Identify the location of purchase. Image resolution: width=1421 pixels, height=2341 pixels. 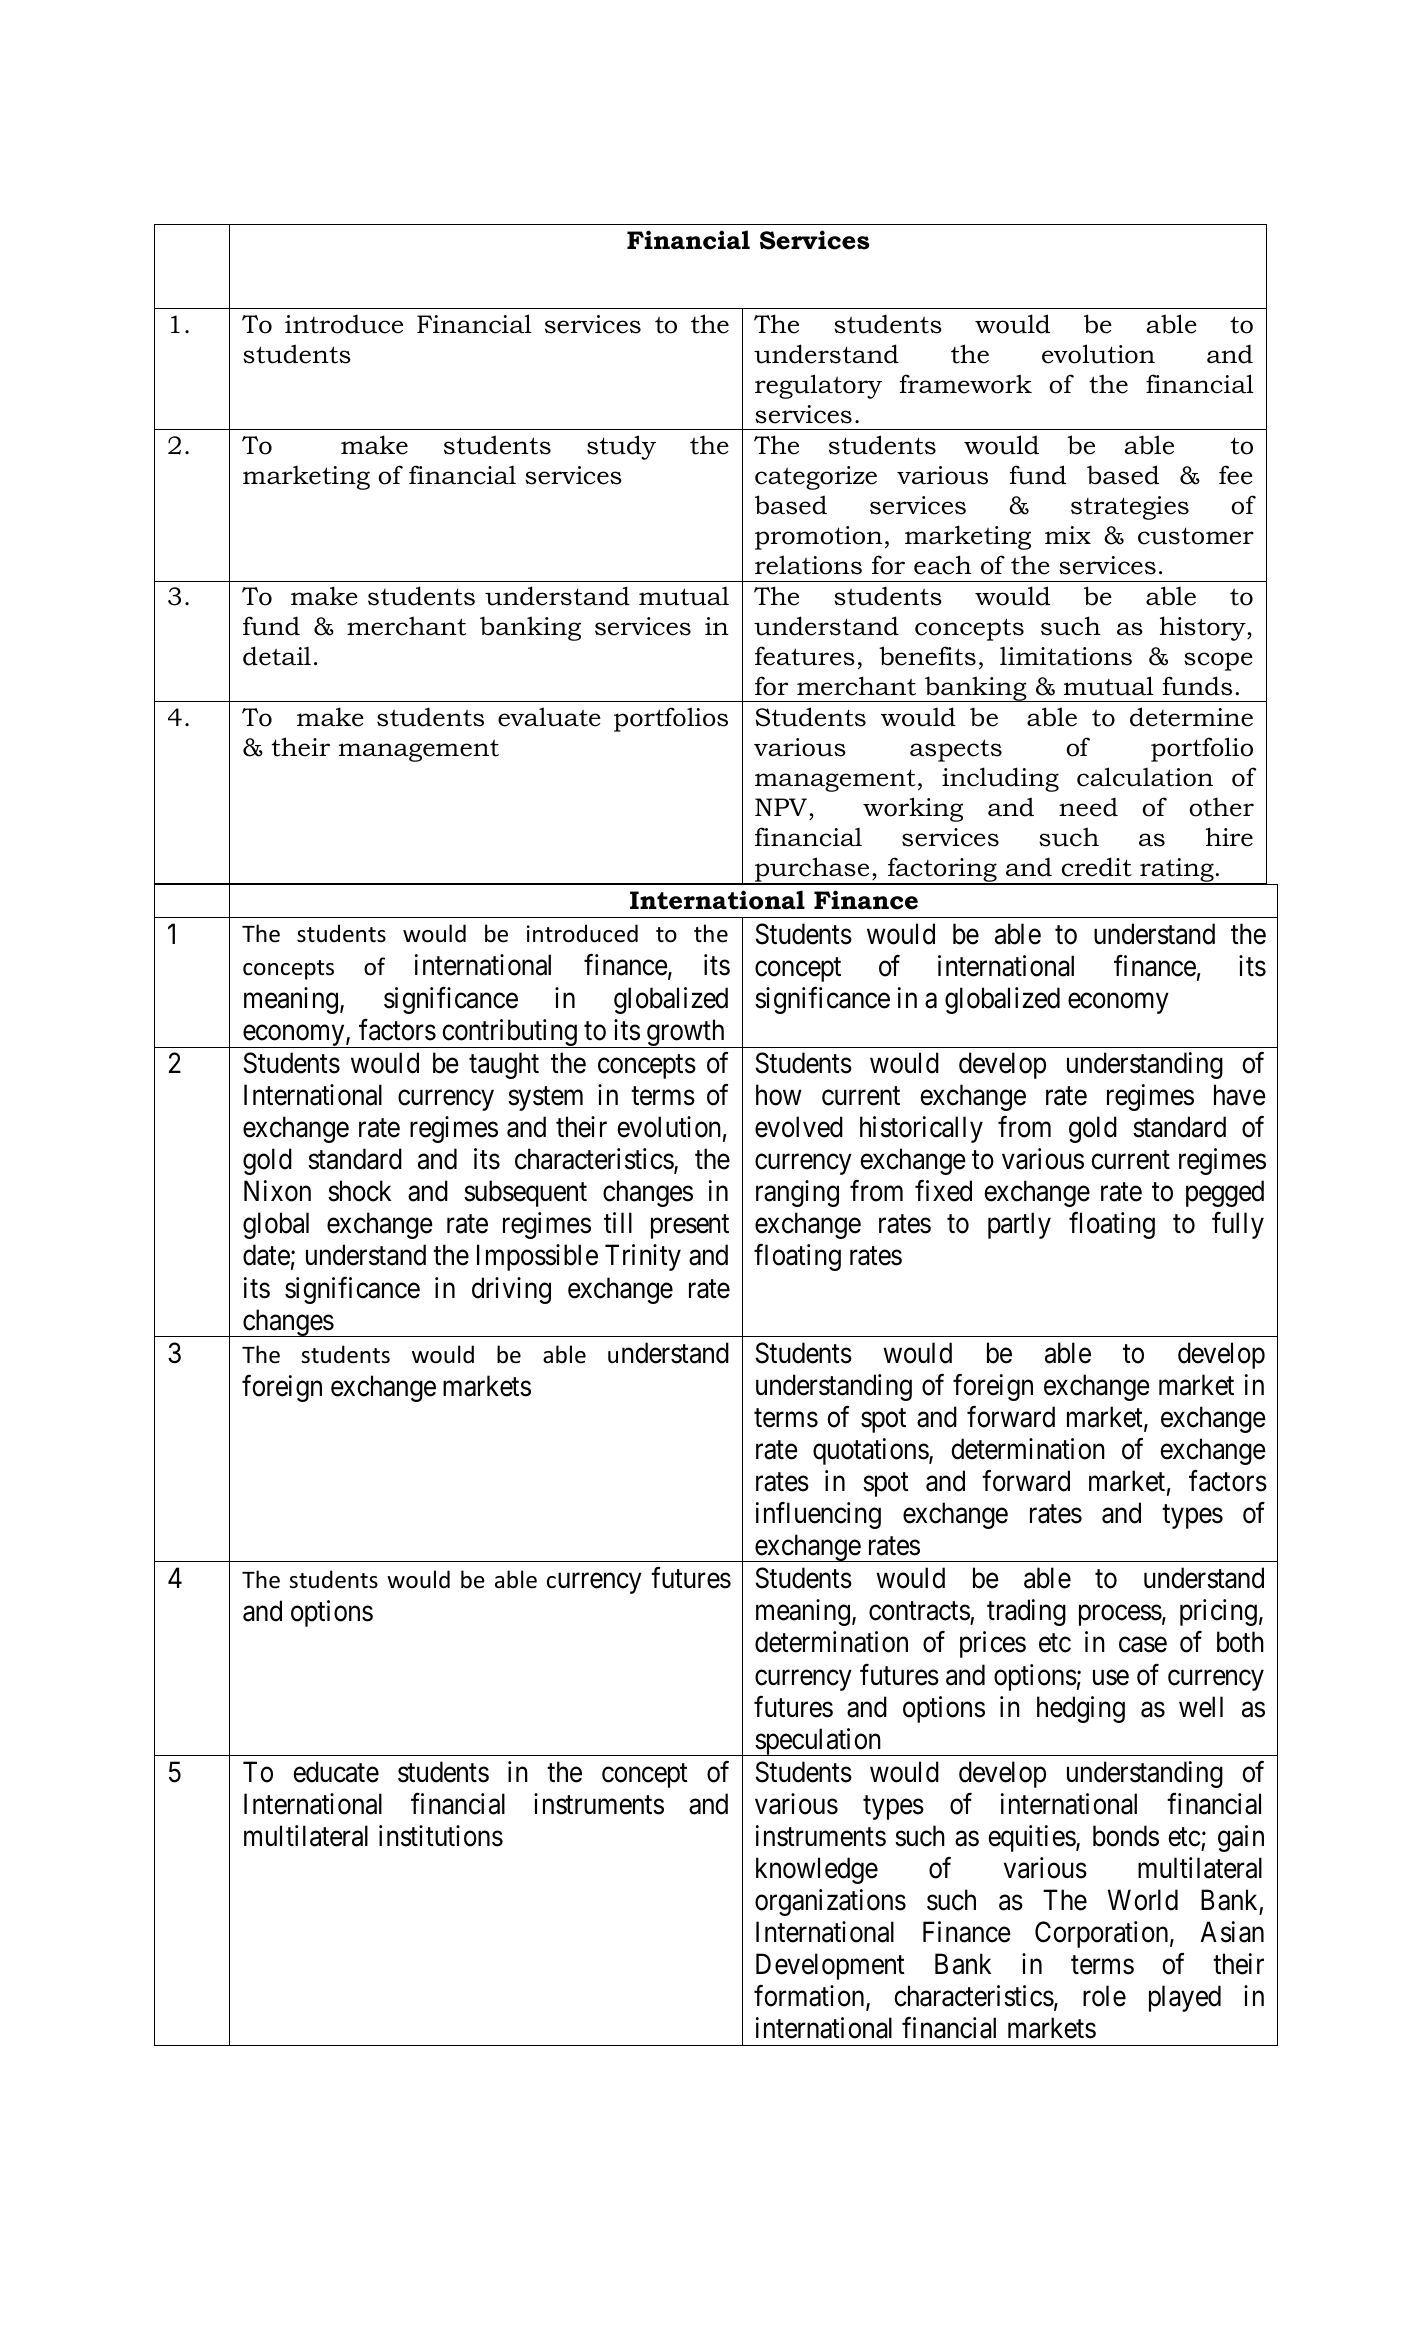
(812, 871).
